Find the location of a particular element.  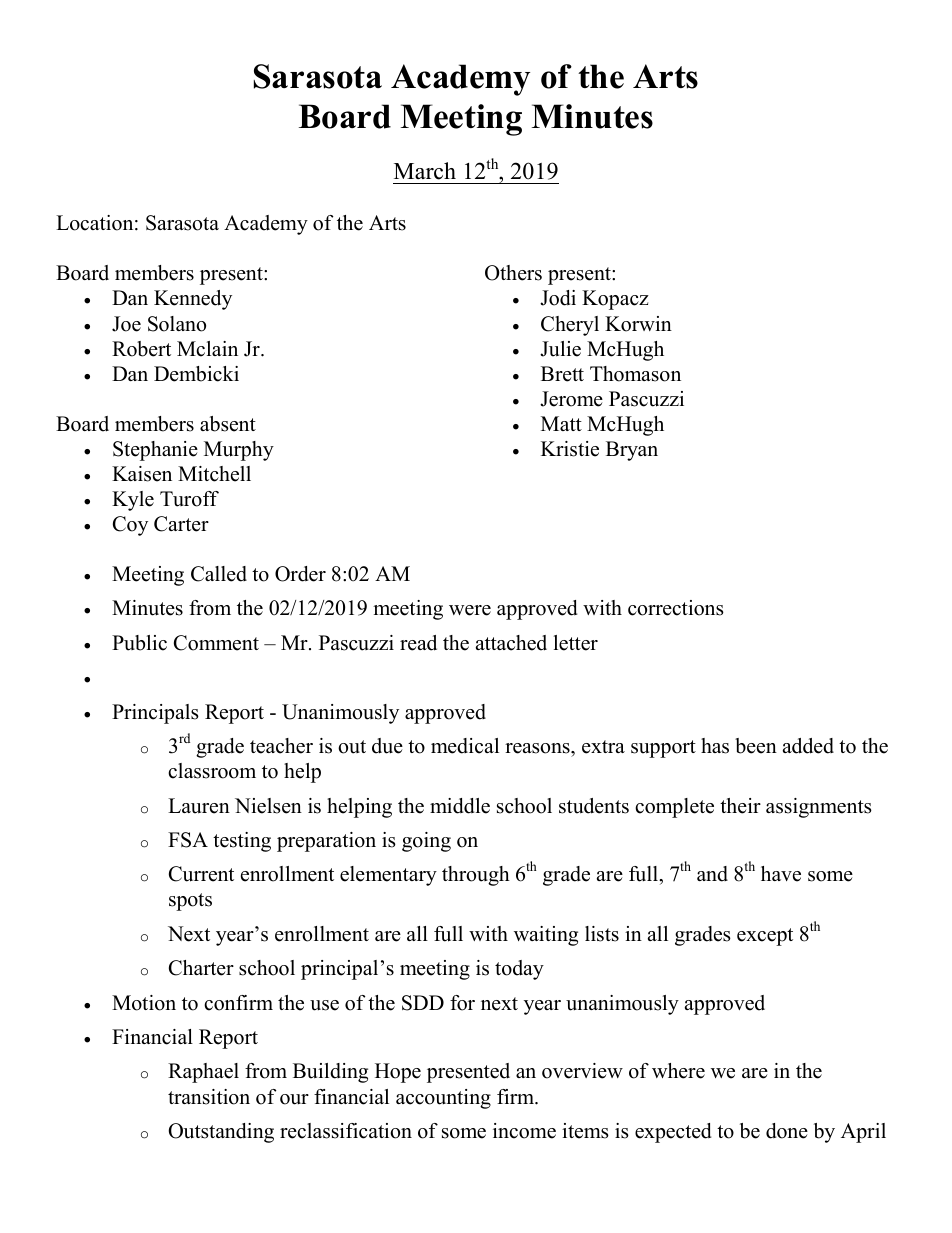

through is located at coordinates (476, 876).
